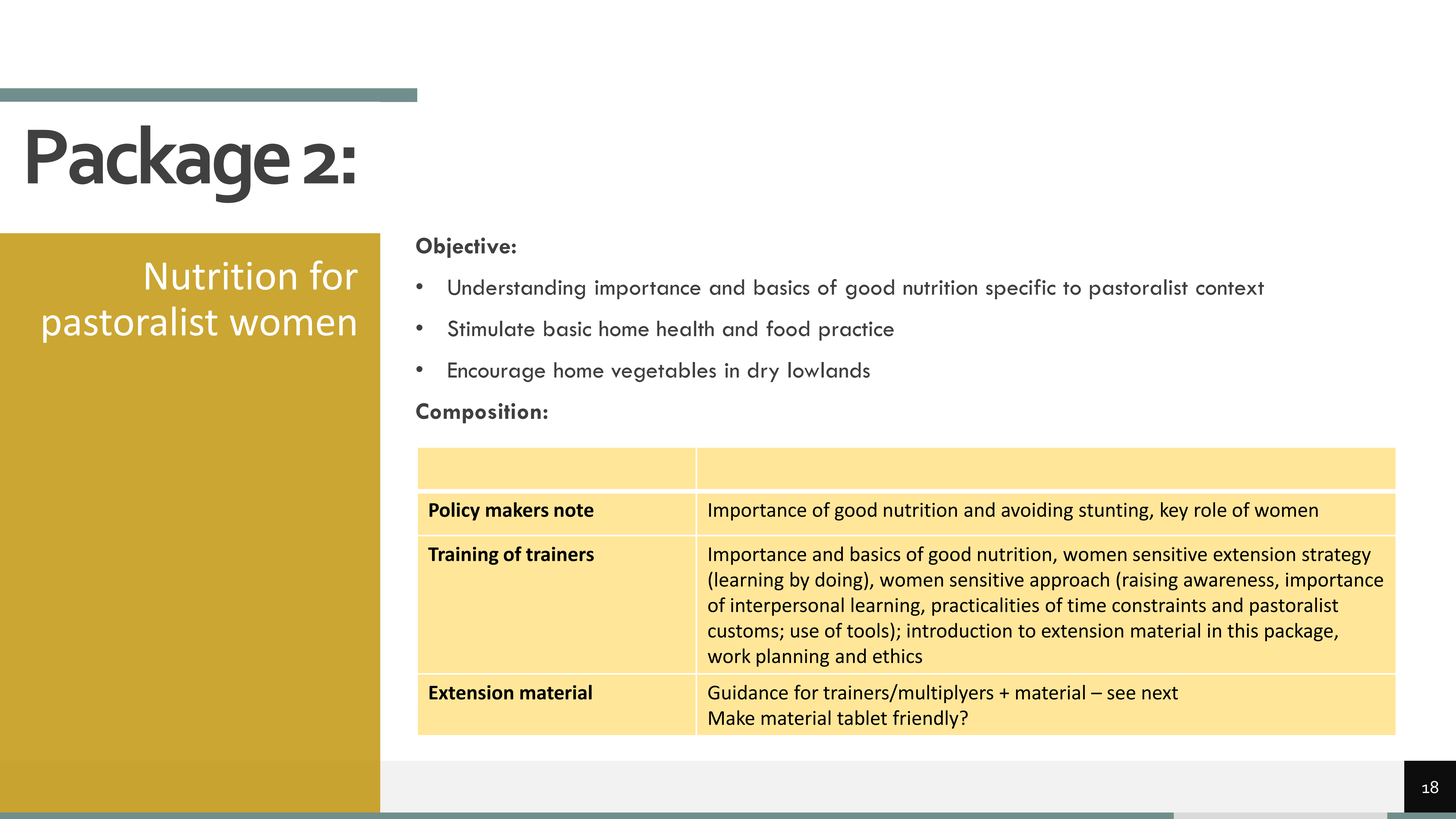 The width and height of the screenshot is (1456, 819). I want to click on role, so click(1211, 509).
